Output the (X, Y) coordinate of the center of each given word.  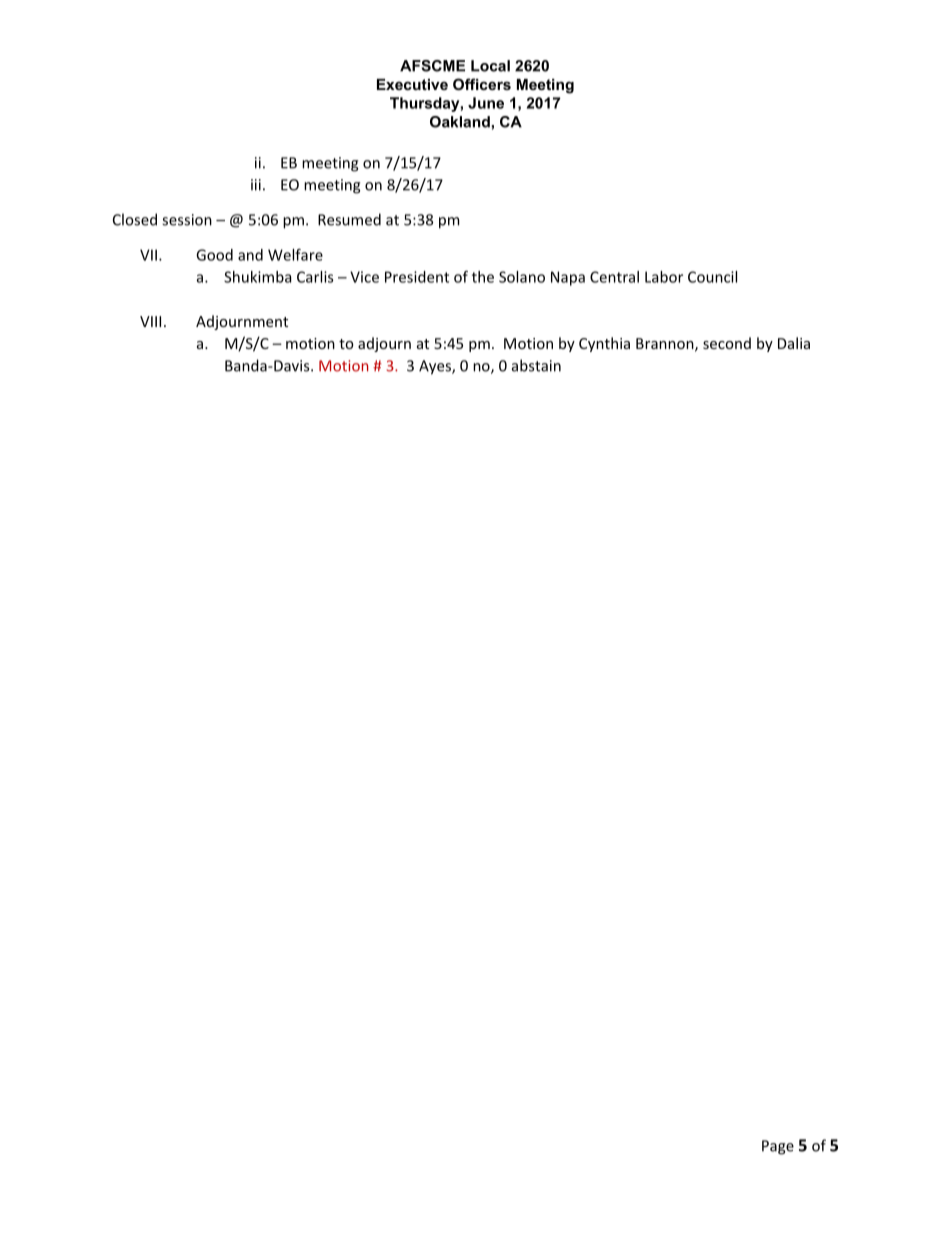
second (727, 343)
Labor (664, 277)
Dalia (794, 343)
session (187, 220)
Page (778, 1147)
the (483, 277)
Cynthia (604, 344)
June (486, 103)
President (417, 277)
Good (214, 255)
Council (712, 277)
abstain (536, 365)
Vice (364, 277)
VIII (150, 321)
